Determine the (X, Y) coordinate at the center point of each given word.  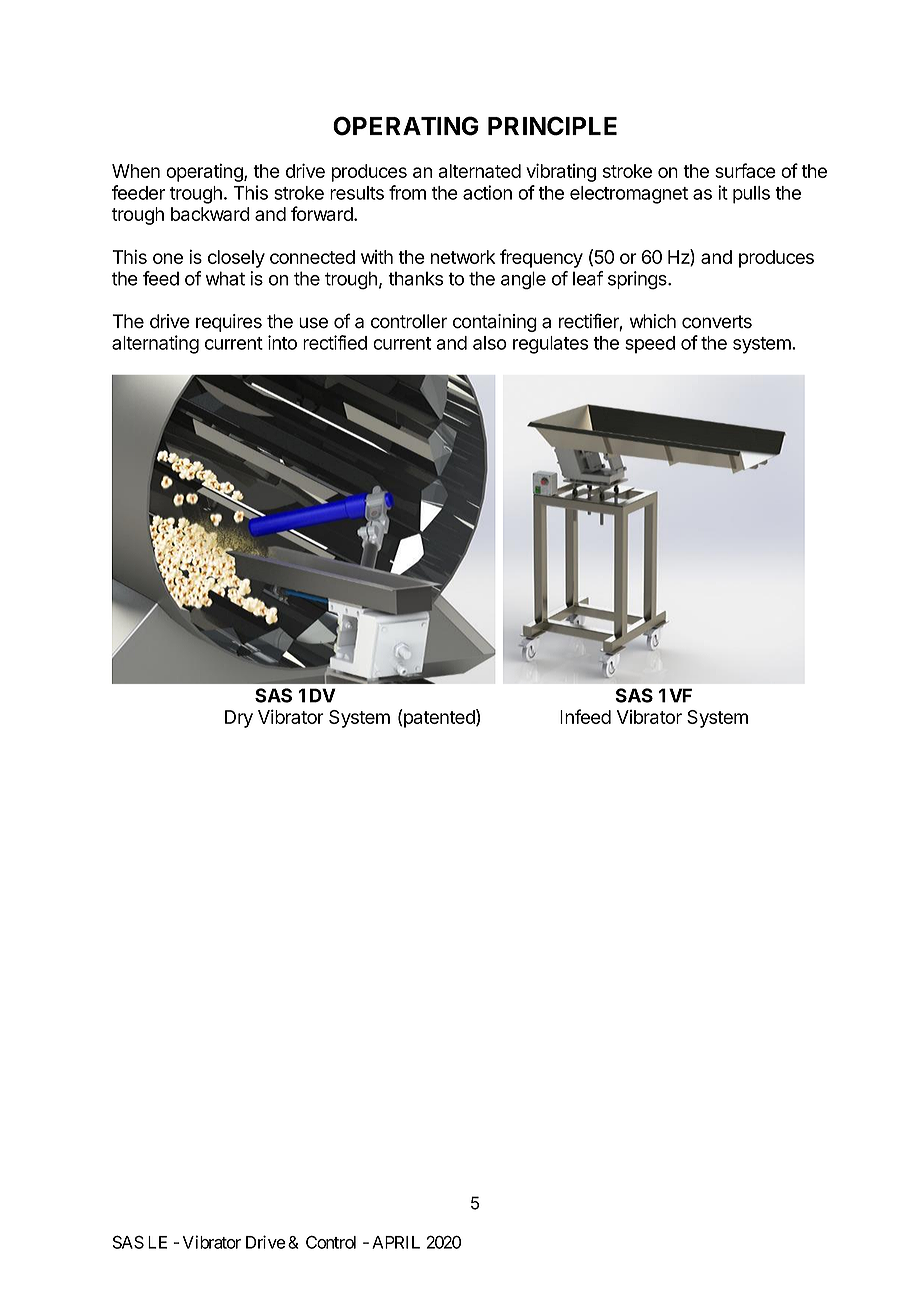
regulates (550, 345)
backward (210, 214)
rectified (335, 342)
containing (495, 323)
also (490, 343)
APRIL (396, 1242)
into (282, 342)
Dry (239, 719)
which (653, 321)
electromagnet (629, 195)
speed (650, 345)
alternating (155, 344)
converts (717, 322)
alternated (479, 171)
